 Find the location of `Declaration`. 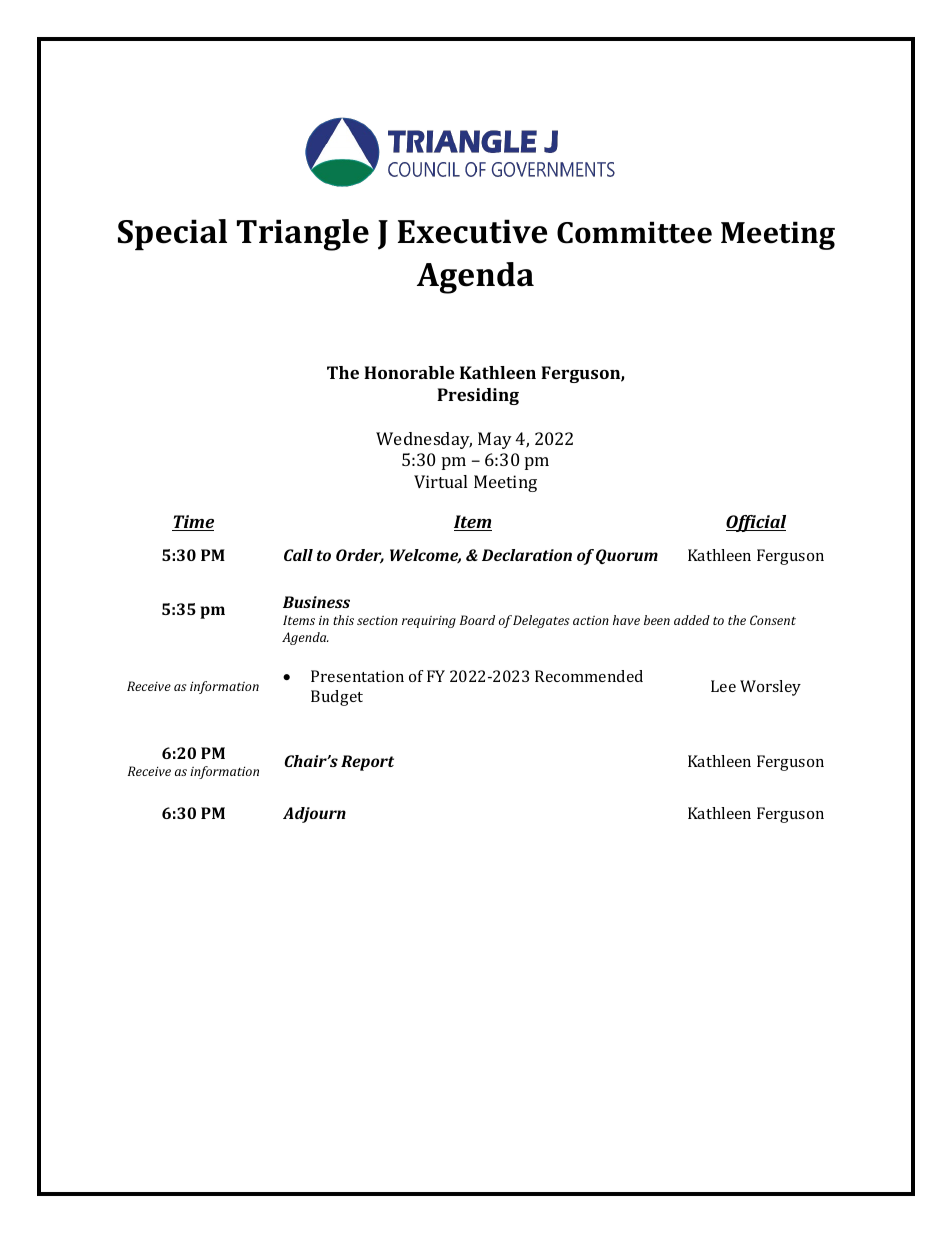

Declaration is located at coordinates (527, 555).
